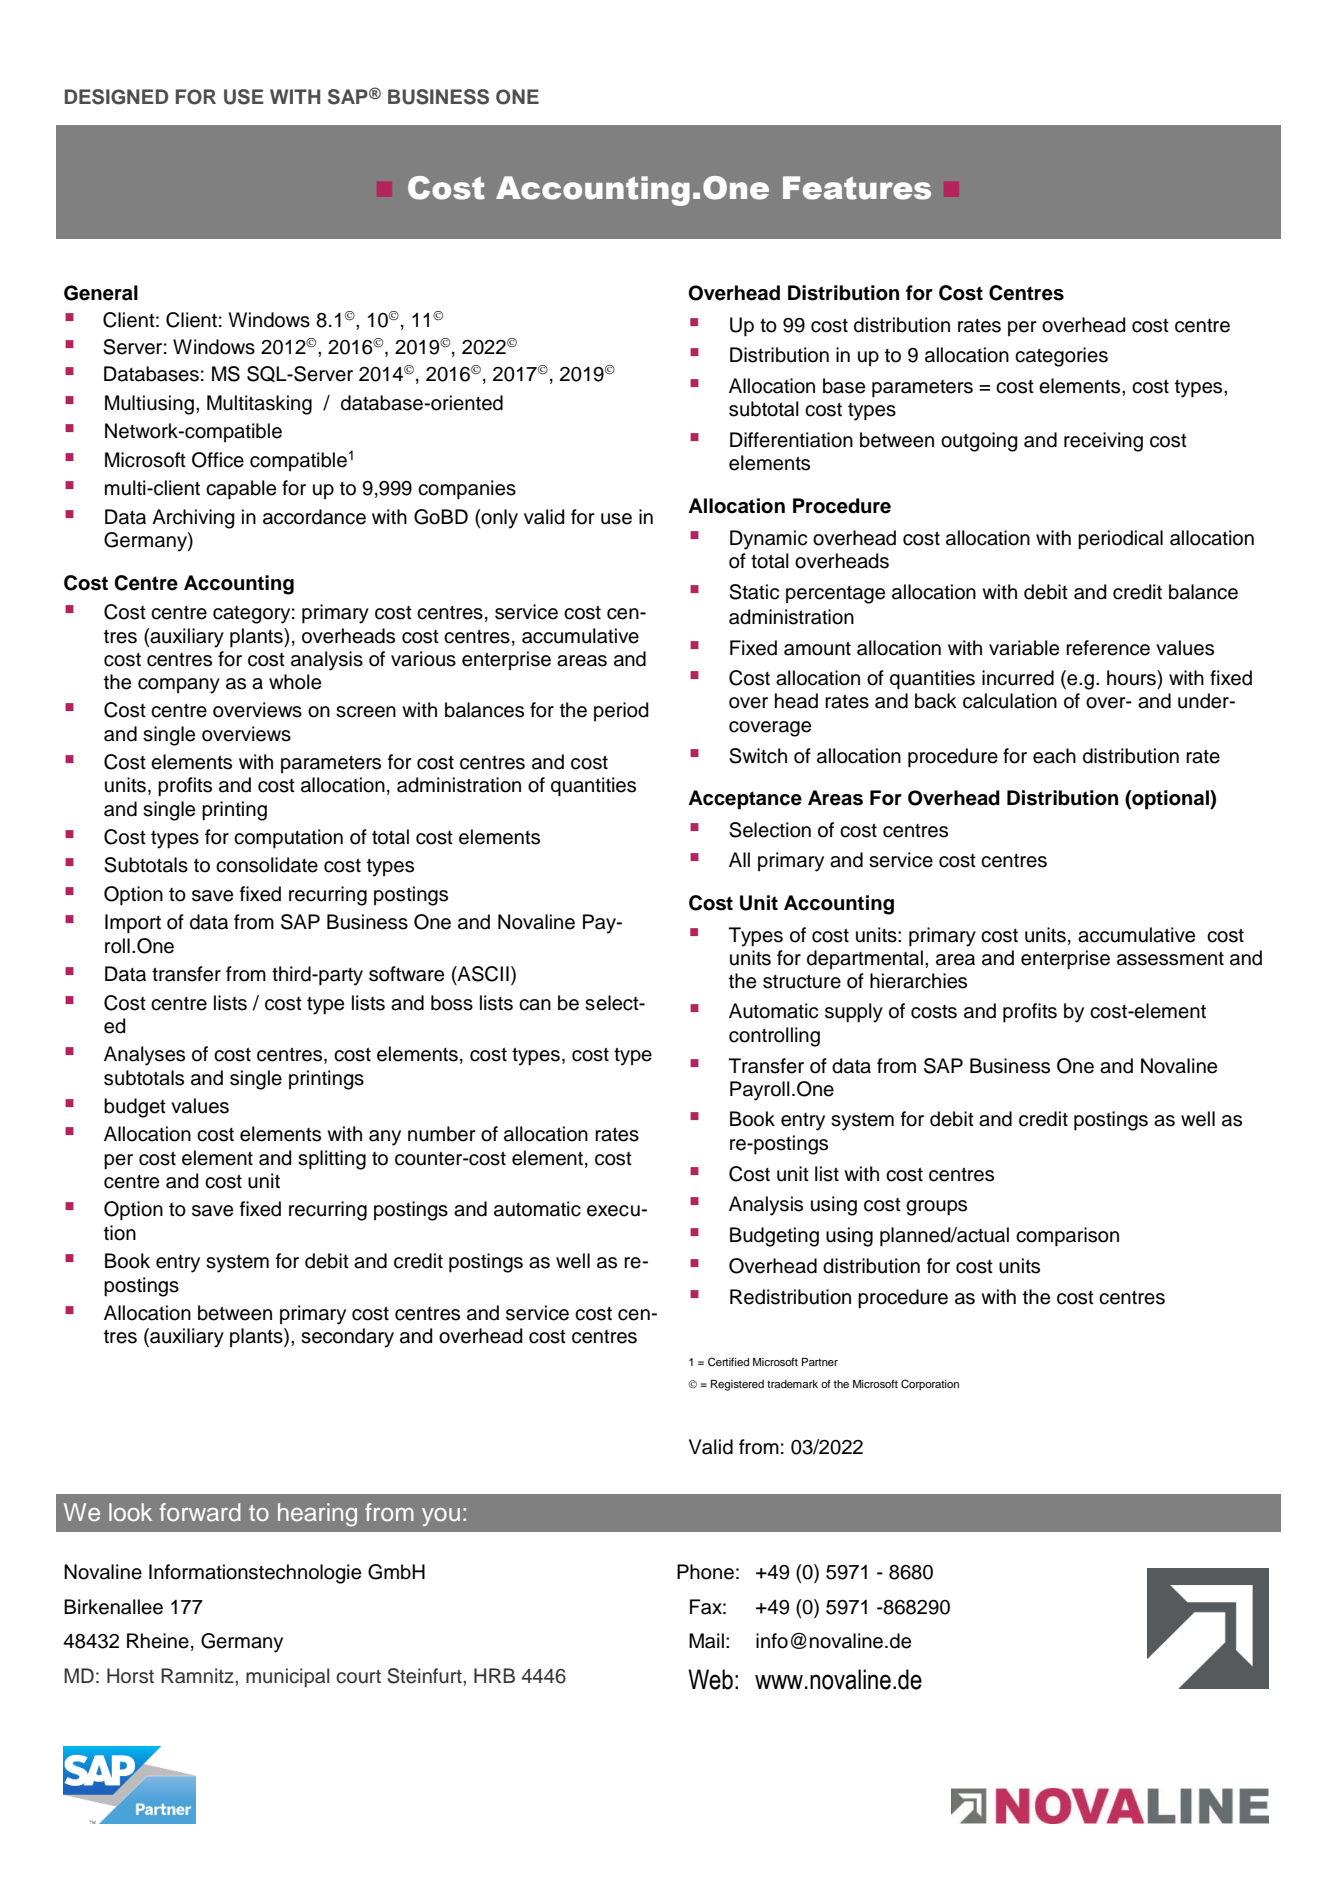 The image size is (1336, 1889). I want to click on Acceptance, so click(745, 800).
